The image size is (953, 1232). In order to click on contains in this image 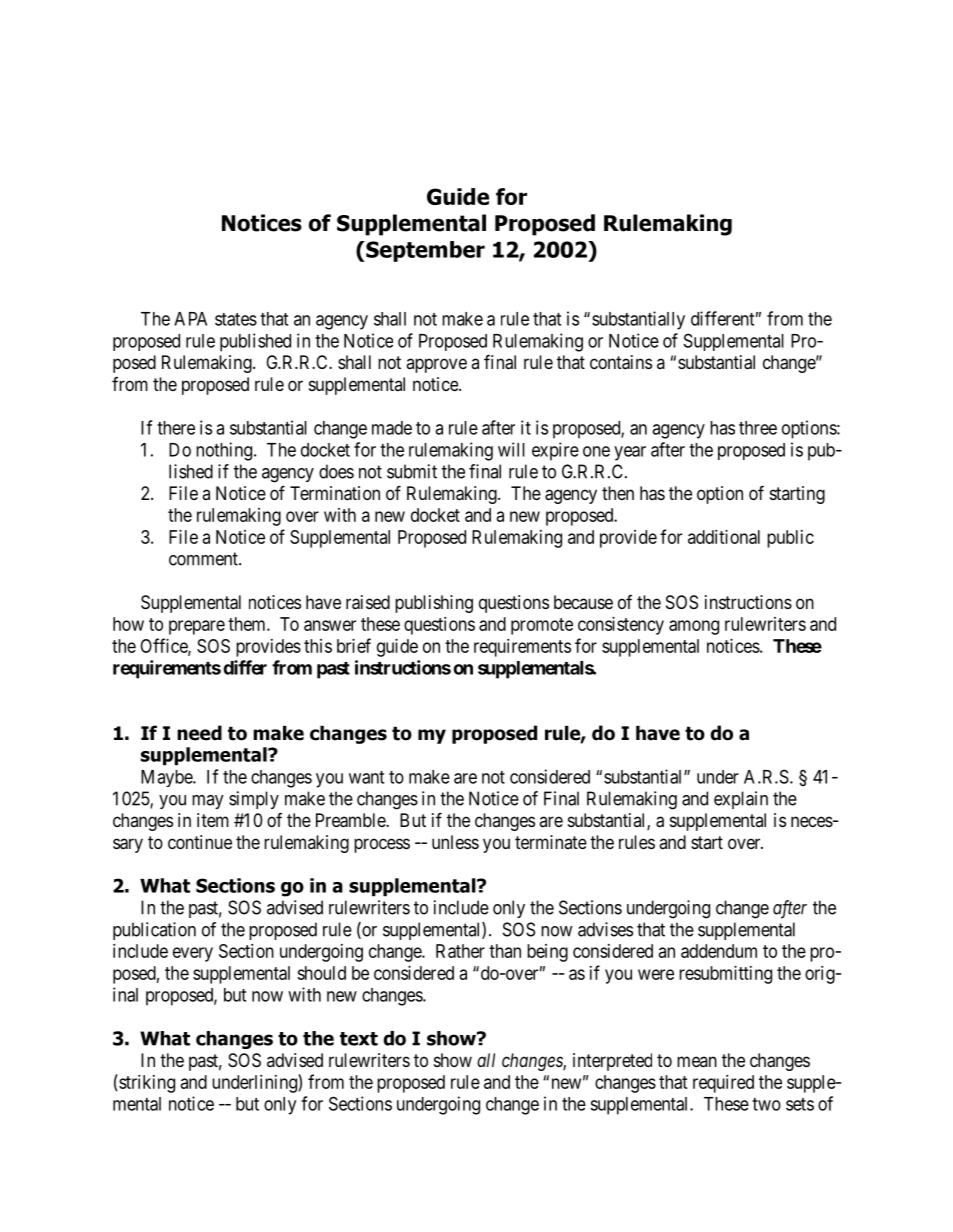, I will do `click(621, 362)`.
